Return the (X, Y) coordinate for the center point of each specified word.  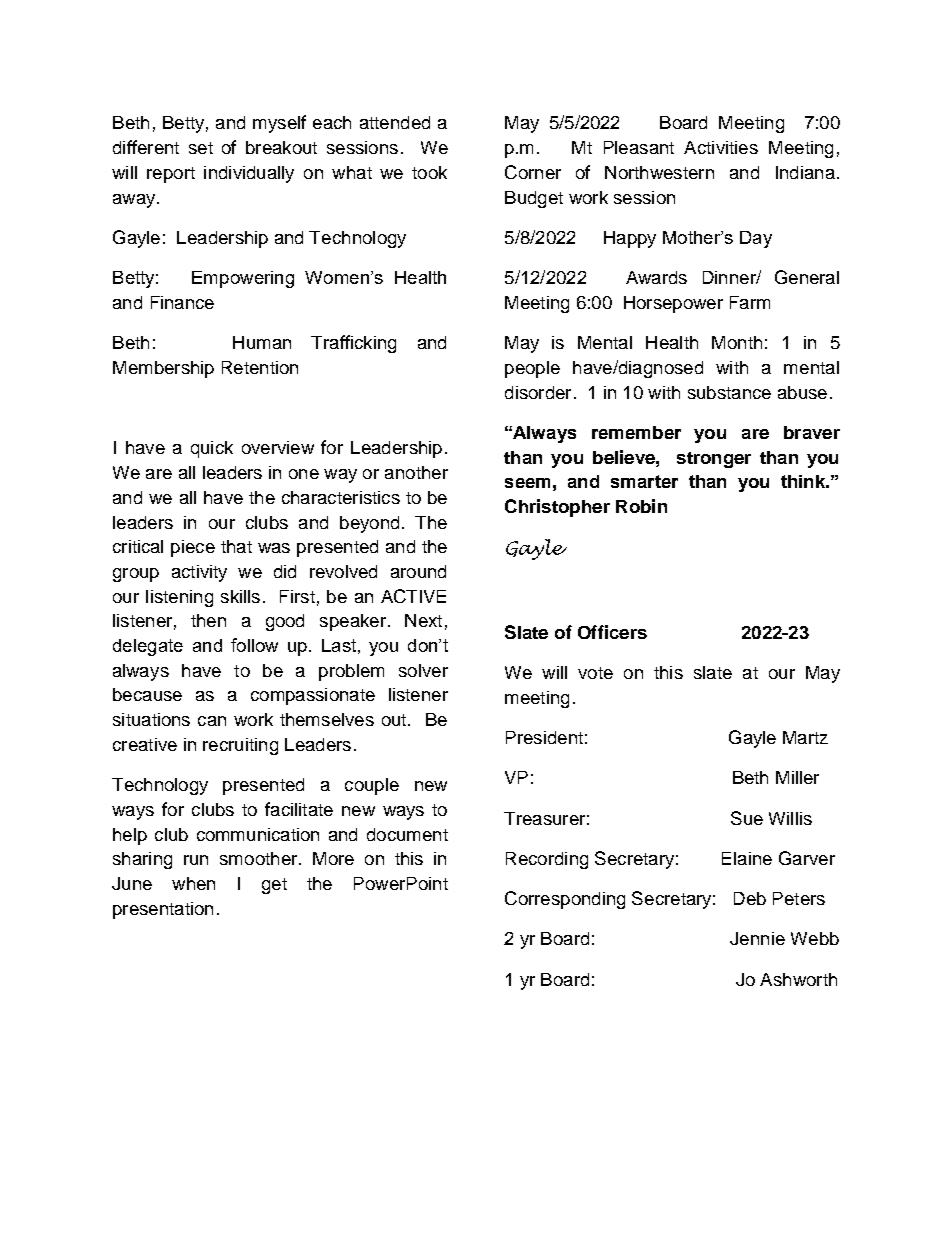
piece (193, 548)
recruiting (240, 746)
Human (262, 342)
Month (737, 342)
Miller (797, 777)
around (418, 571)
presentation (163, 910)
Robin (641, 506)
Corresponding (565, 900)
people (532, 369)
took (429, 172)
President (544, 737)
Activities (721, 147)
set (201, 148)
